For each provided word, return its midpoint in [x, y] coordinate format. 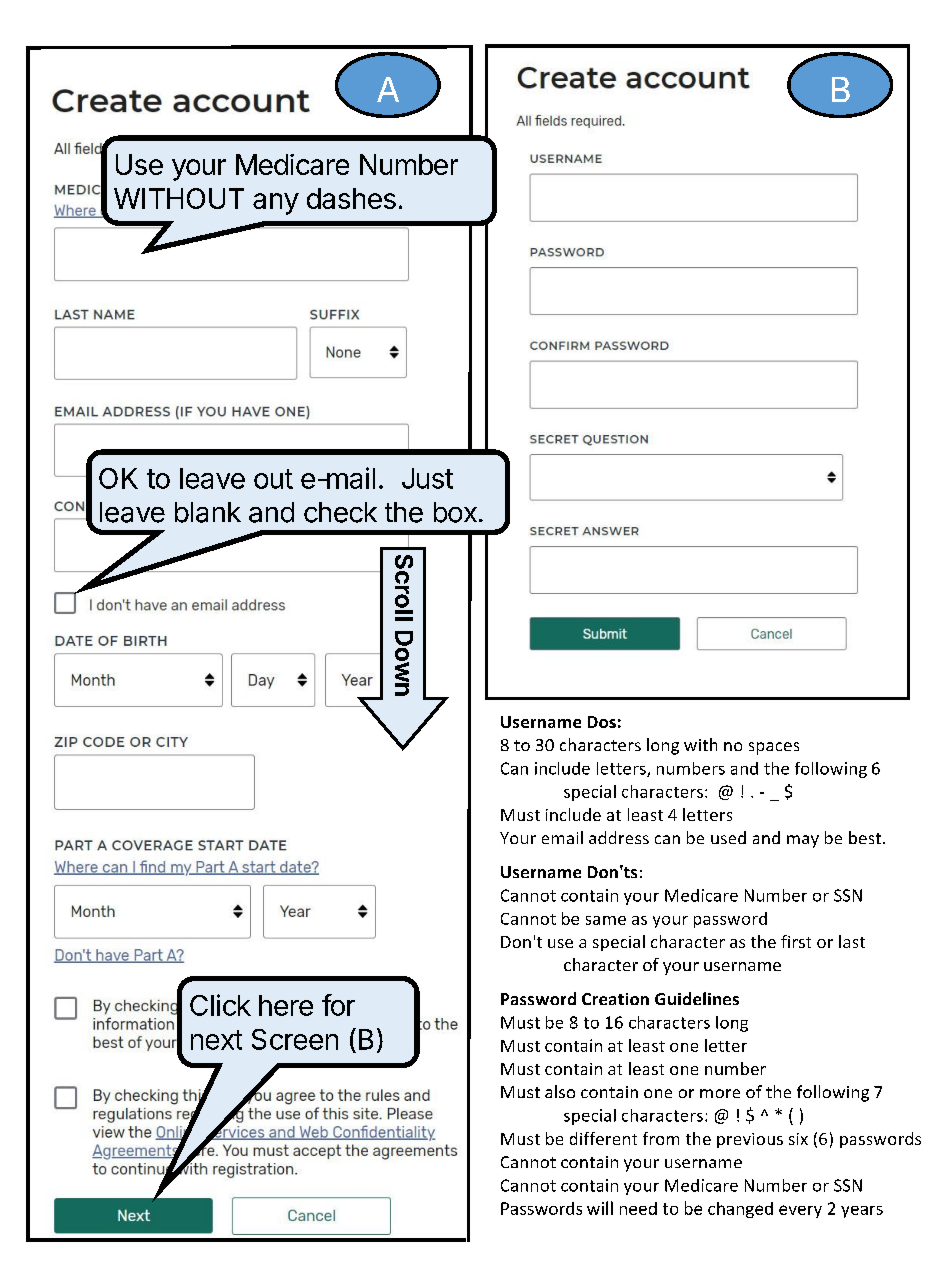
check [340, 512]
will [600, 1208]
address [619, 837]
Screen [295, 1039]
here [286, 1005]
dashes [351, 198]
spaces [774, 748]
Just [427, 478]
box [455, 512]
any [276, 204]
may [803, 841]
